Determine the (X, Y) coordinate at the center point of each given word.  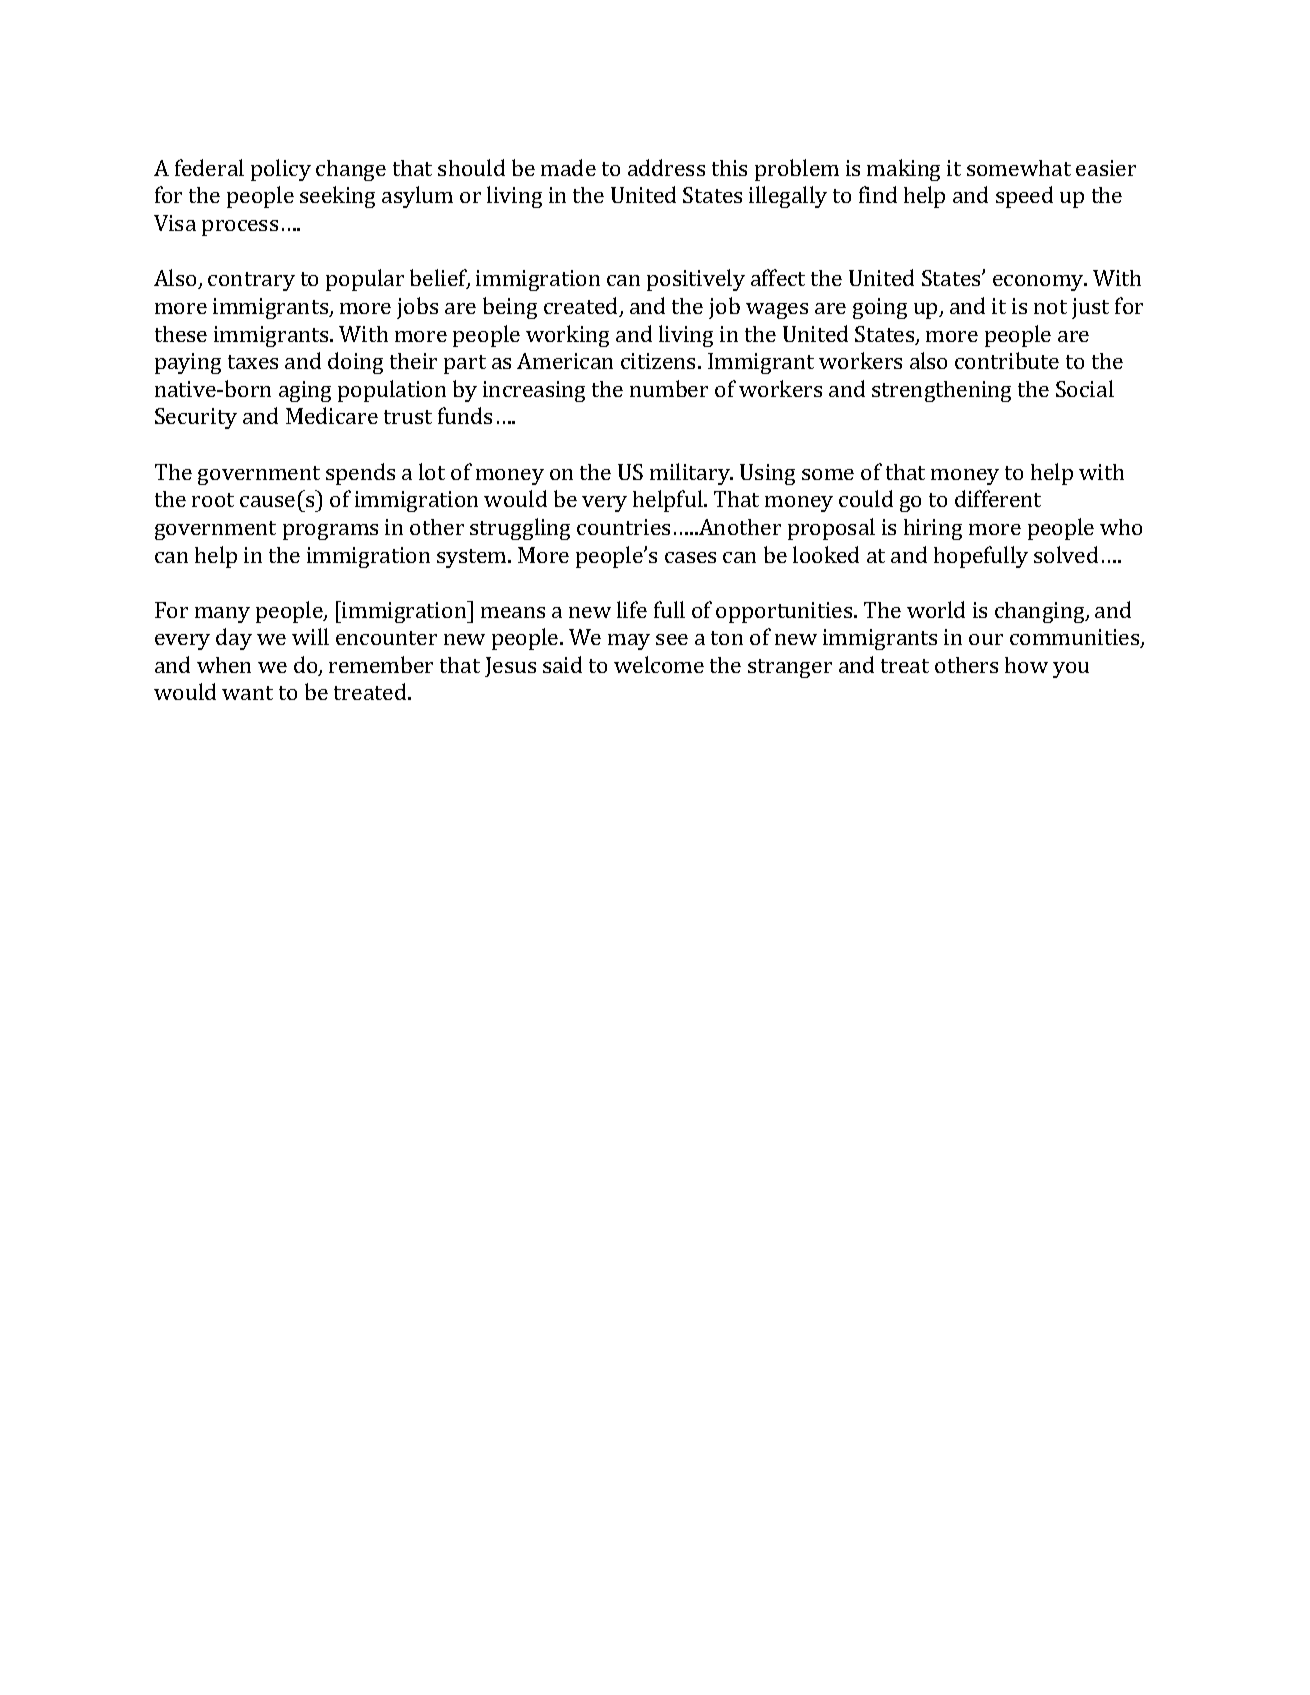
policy (281, 170)
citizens (658, 361)
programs (330, 532)
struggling (520, 529)
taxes (253, 362)
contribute (1007, 360)
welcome (659, 664)
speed (1024, 197)
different (998, 498)
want (247, 693)
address (666, 167)
